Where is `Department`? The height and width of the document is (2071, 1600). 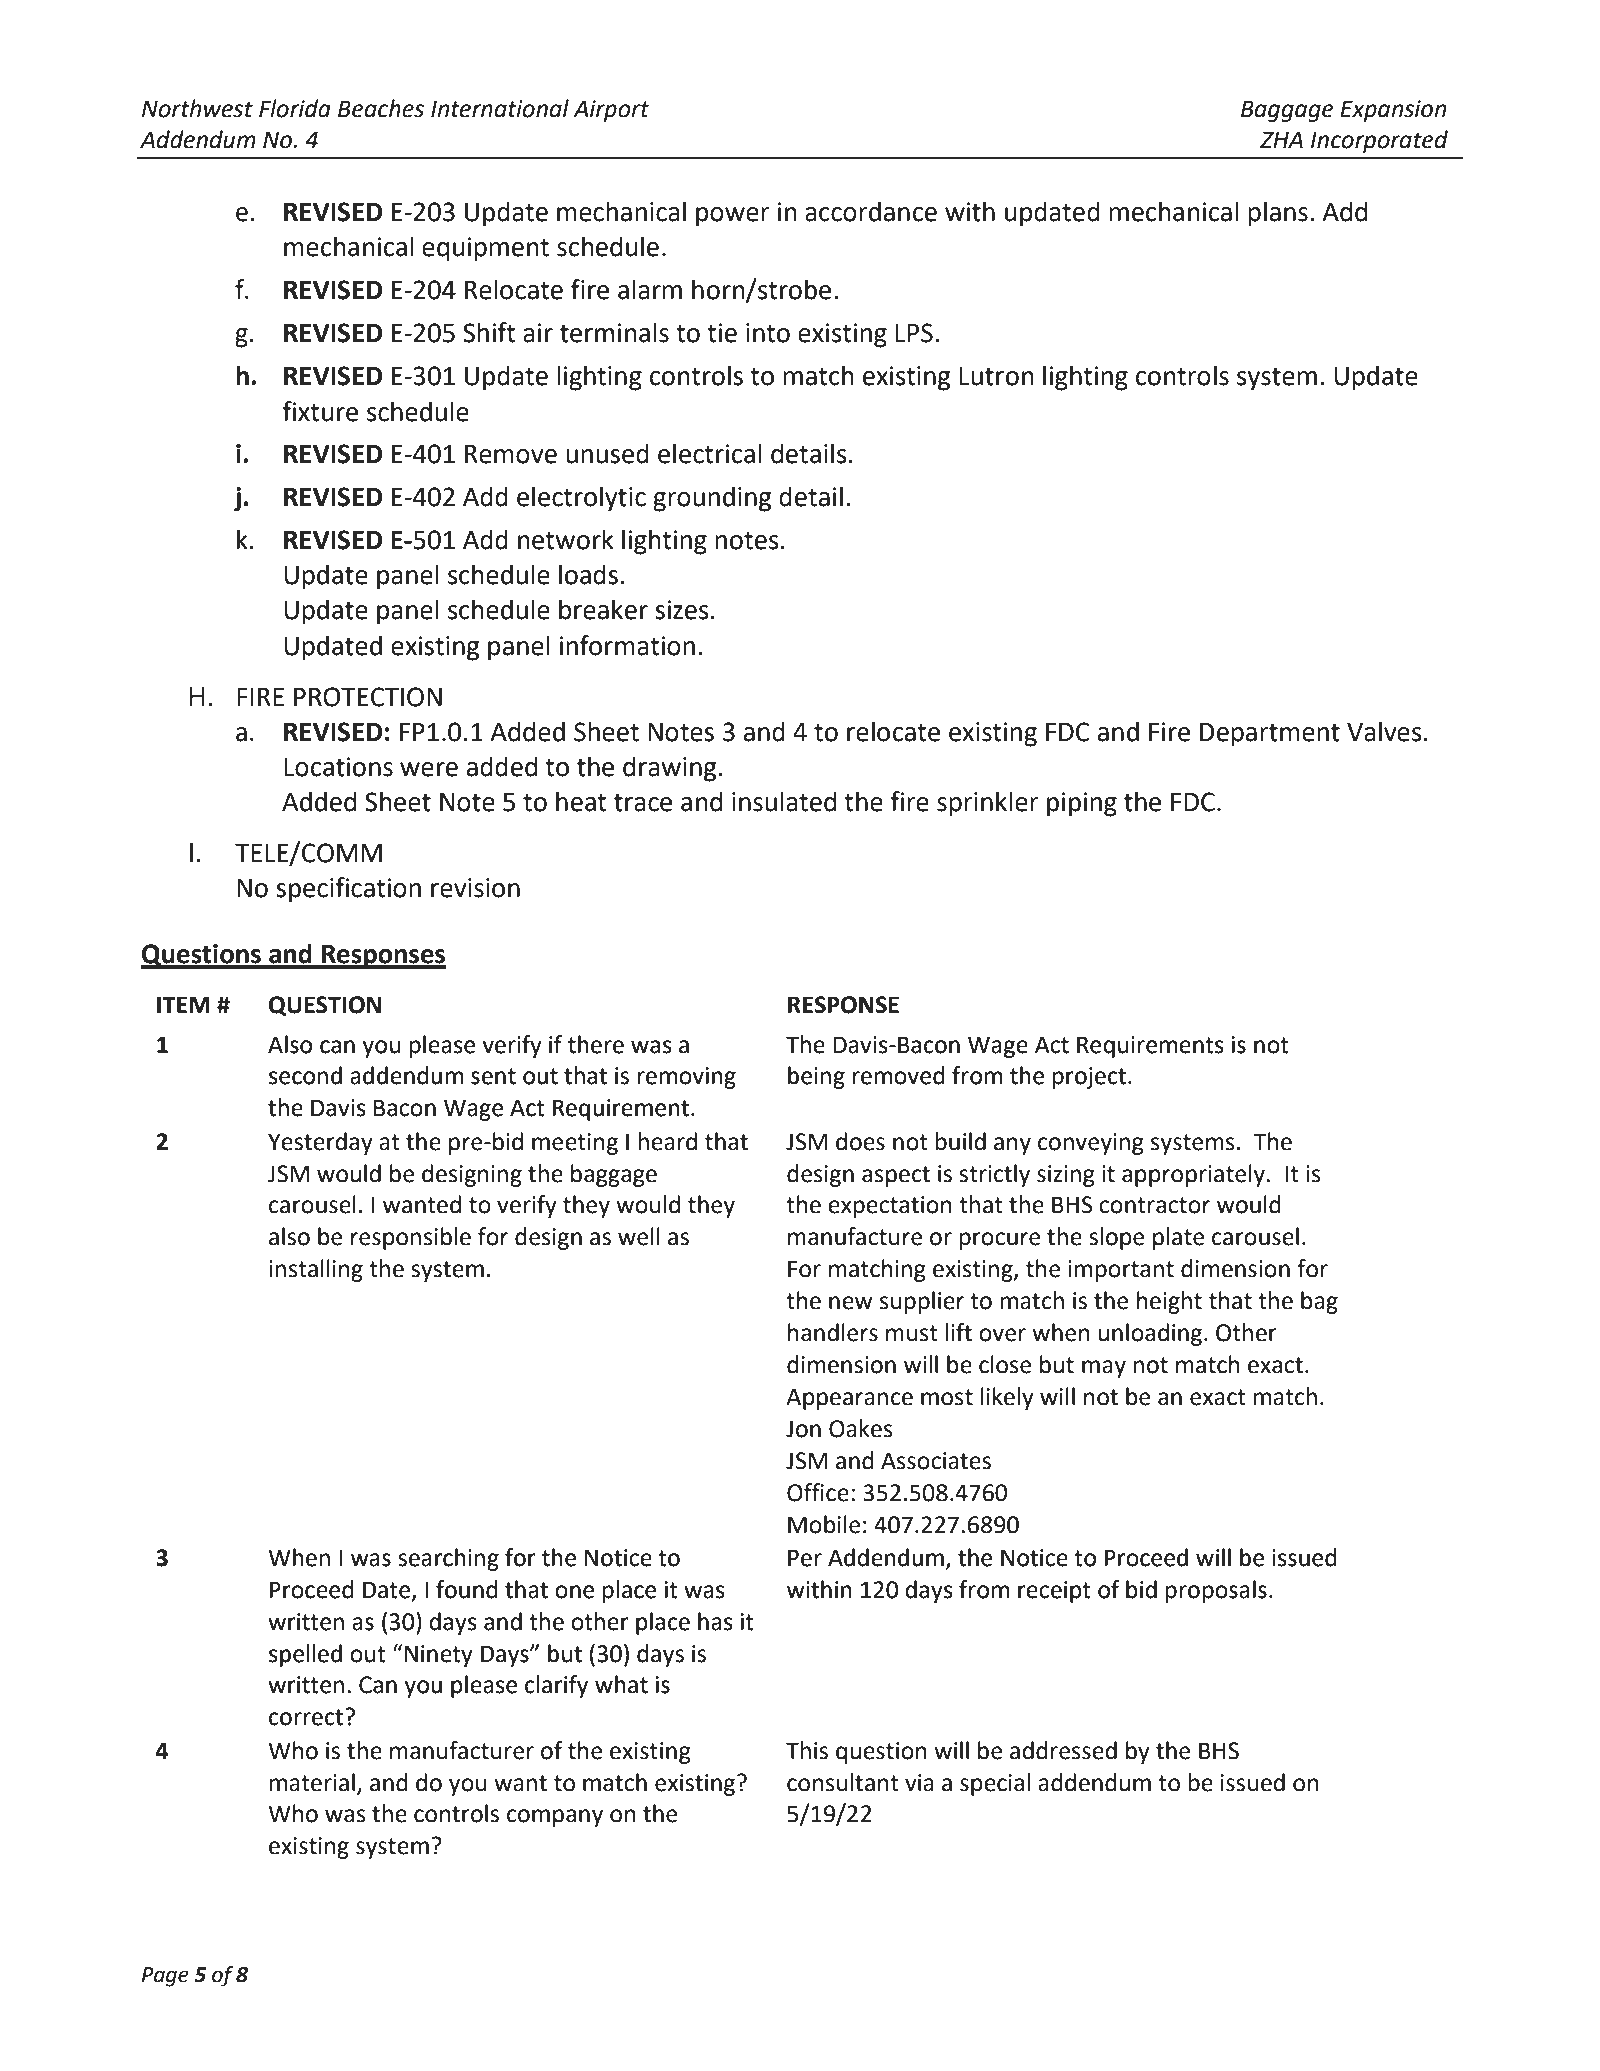 Department is located at coordinates (1270, 735).
